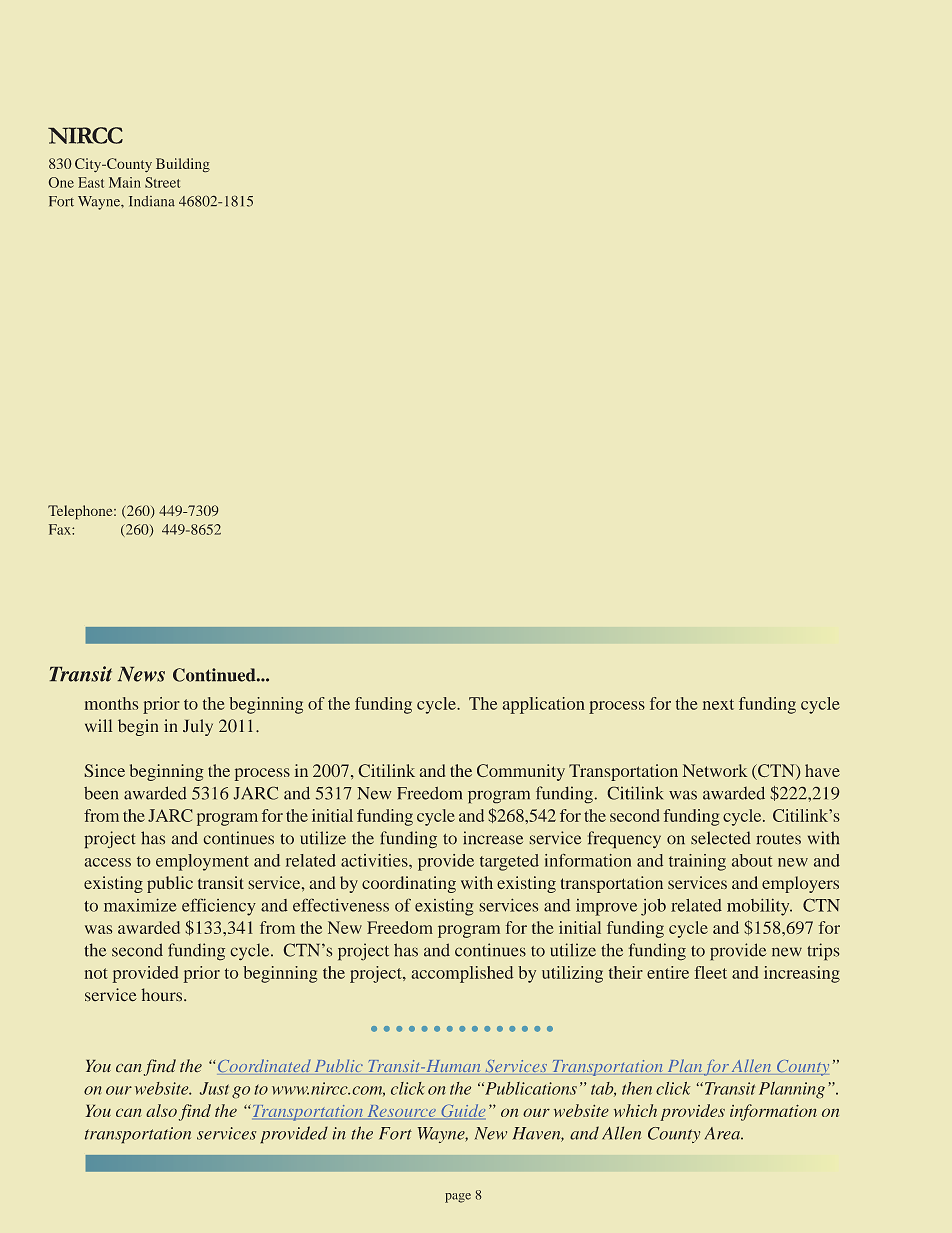 The image size is (952, 1233). I want to click on next, so click(718, 704).
